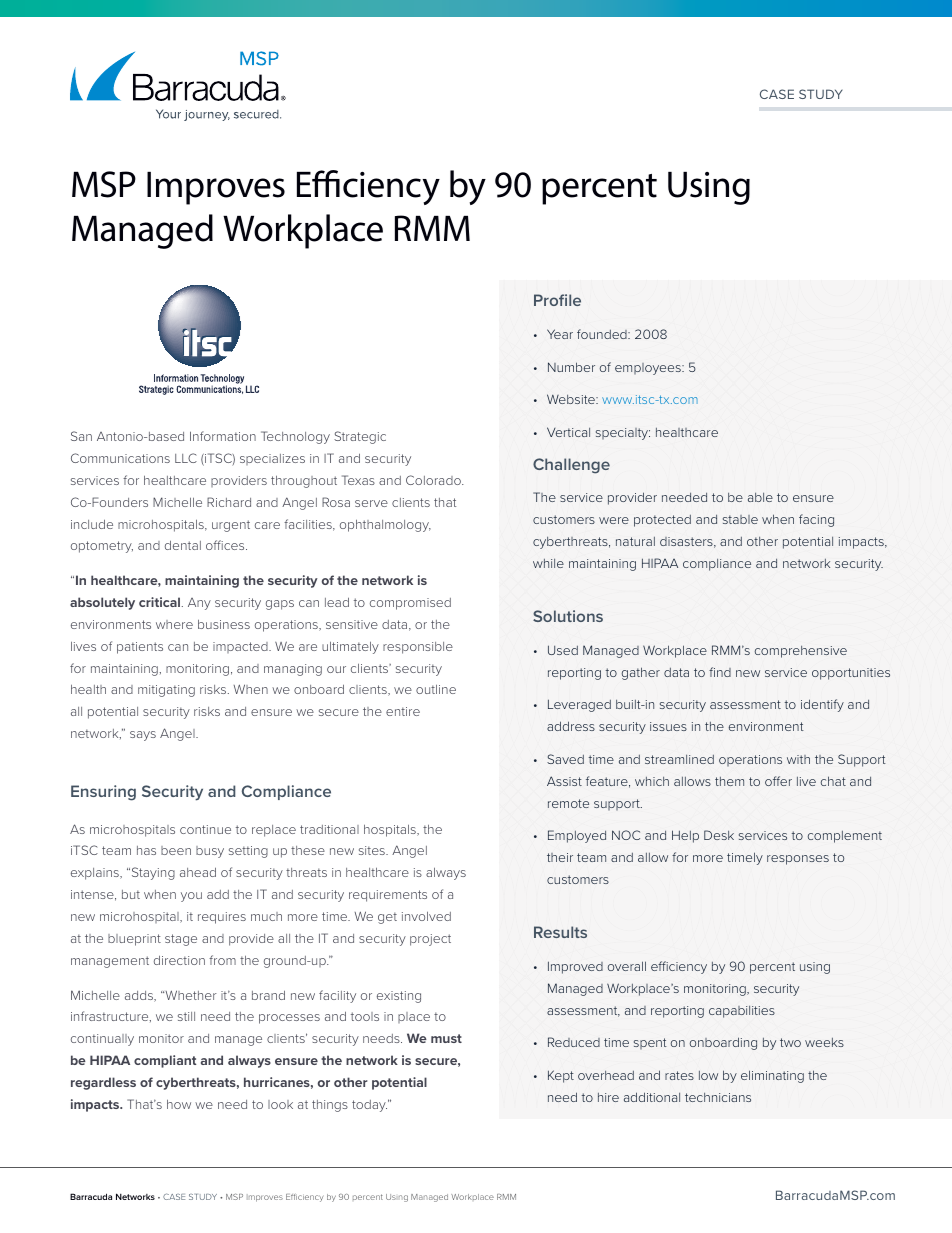  What do you see at coordinates (229, 502) in the screenshot?
I see `Richard` at bounding box center [229, 502].
